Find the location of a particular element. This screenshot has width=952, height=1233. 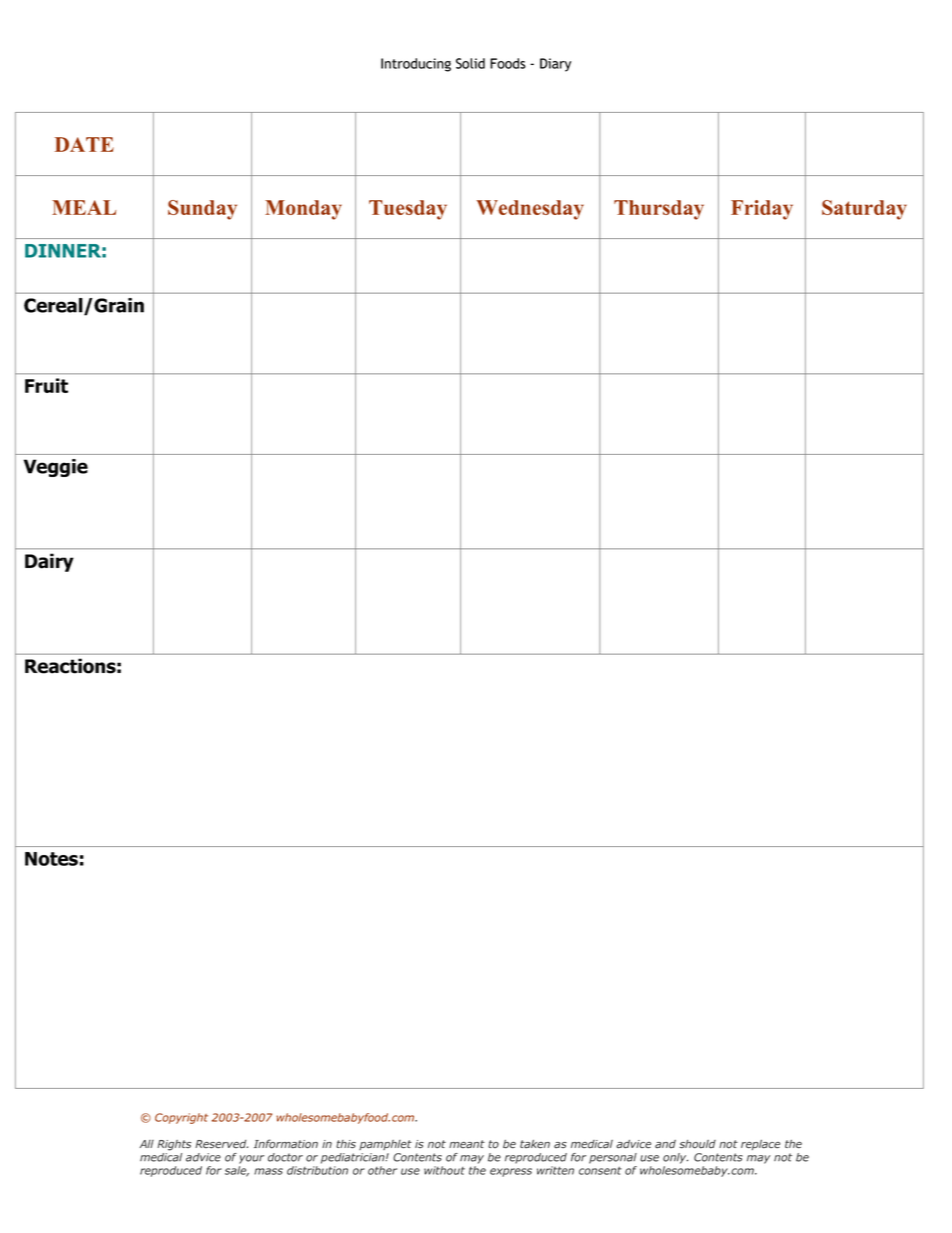

meant is located at coordinates (467, 1144).
